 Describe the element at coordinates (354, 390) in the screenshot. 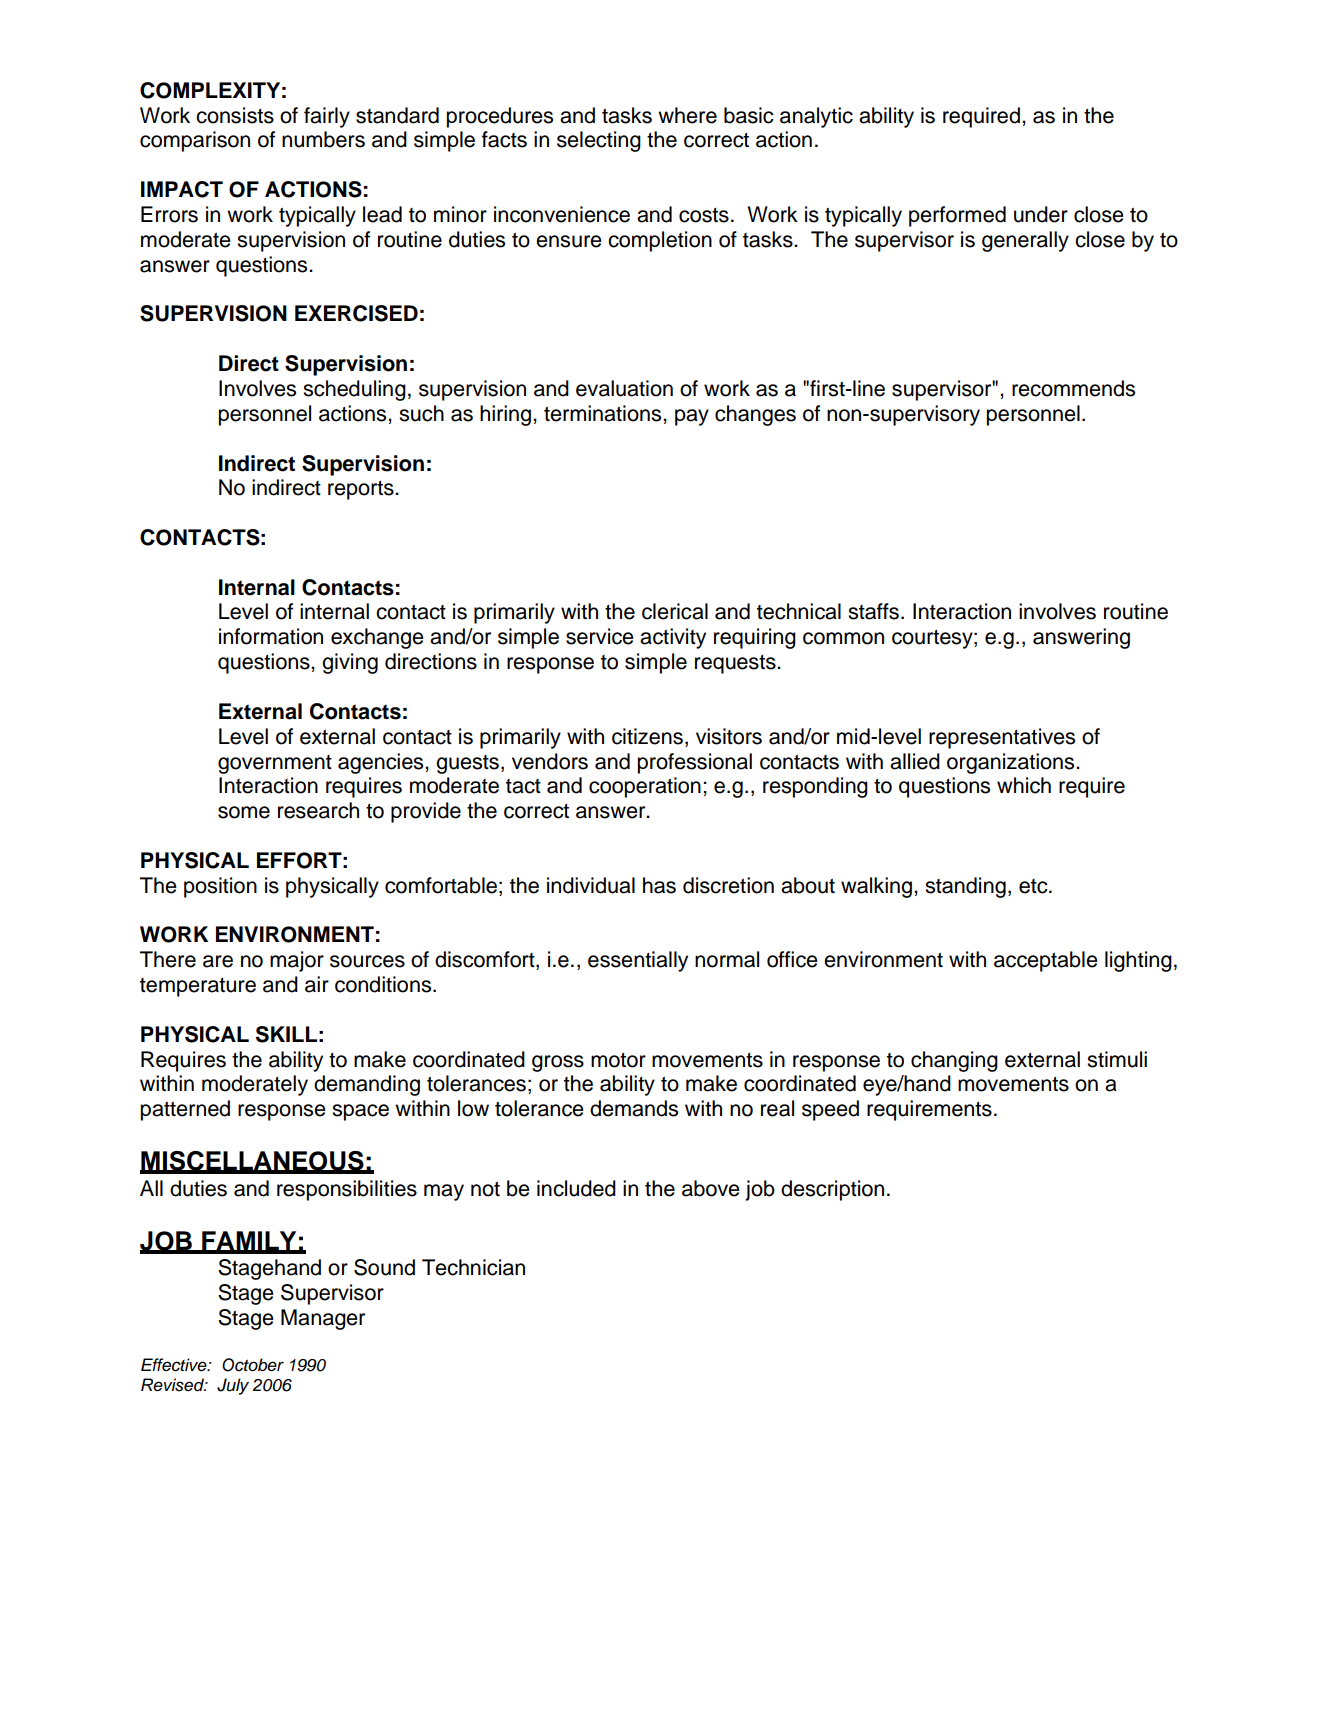

I see `scheduling` at that location.
